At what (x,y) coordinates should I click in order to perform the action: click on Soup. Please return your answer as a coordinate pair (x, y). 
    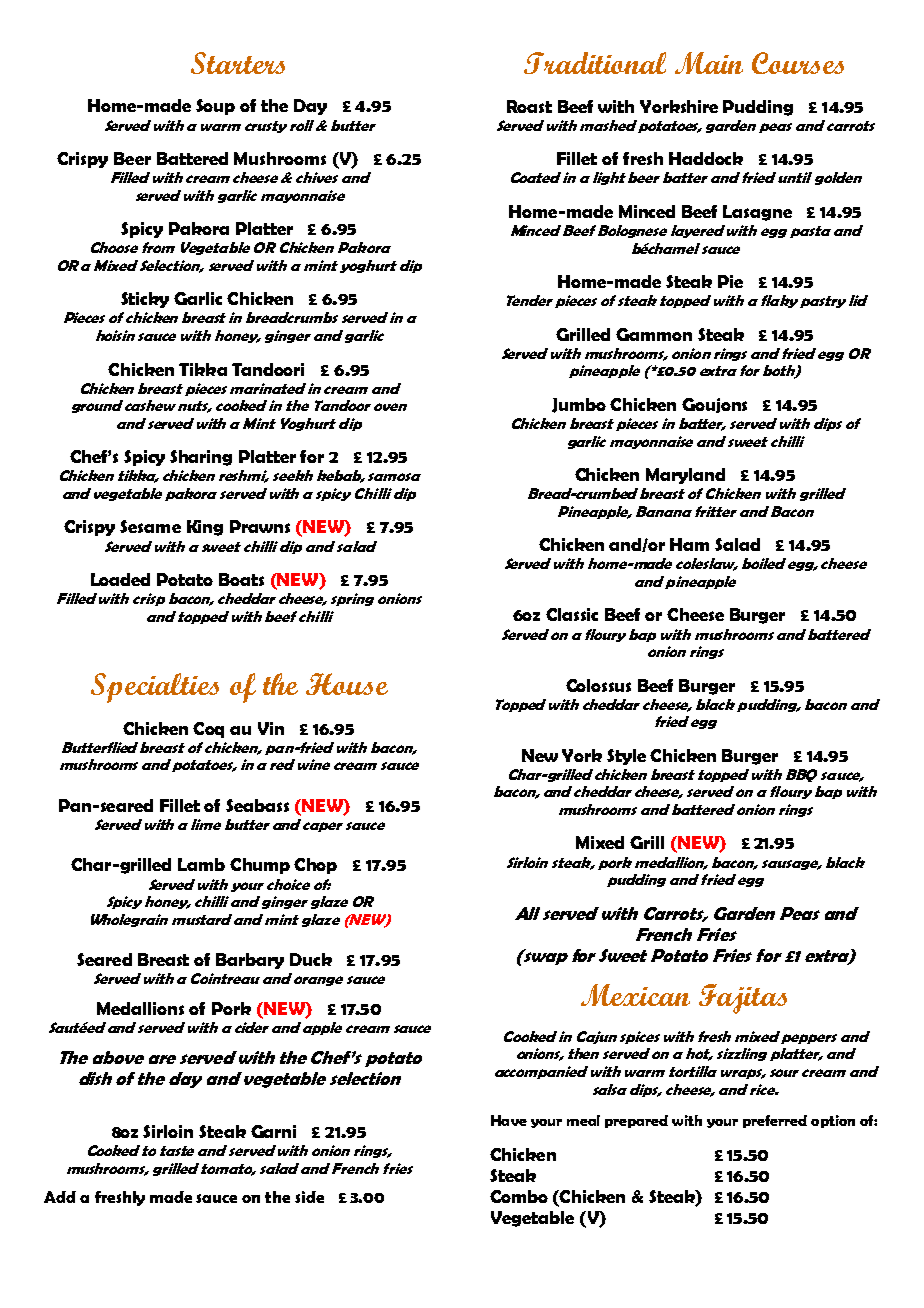
    Looking at the image, I should click on (215, 107).
